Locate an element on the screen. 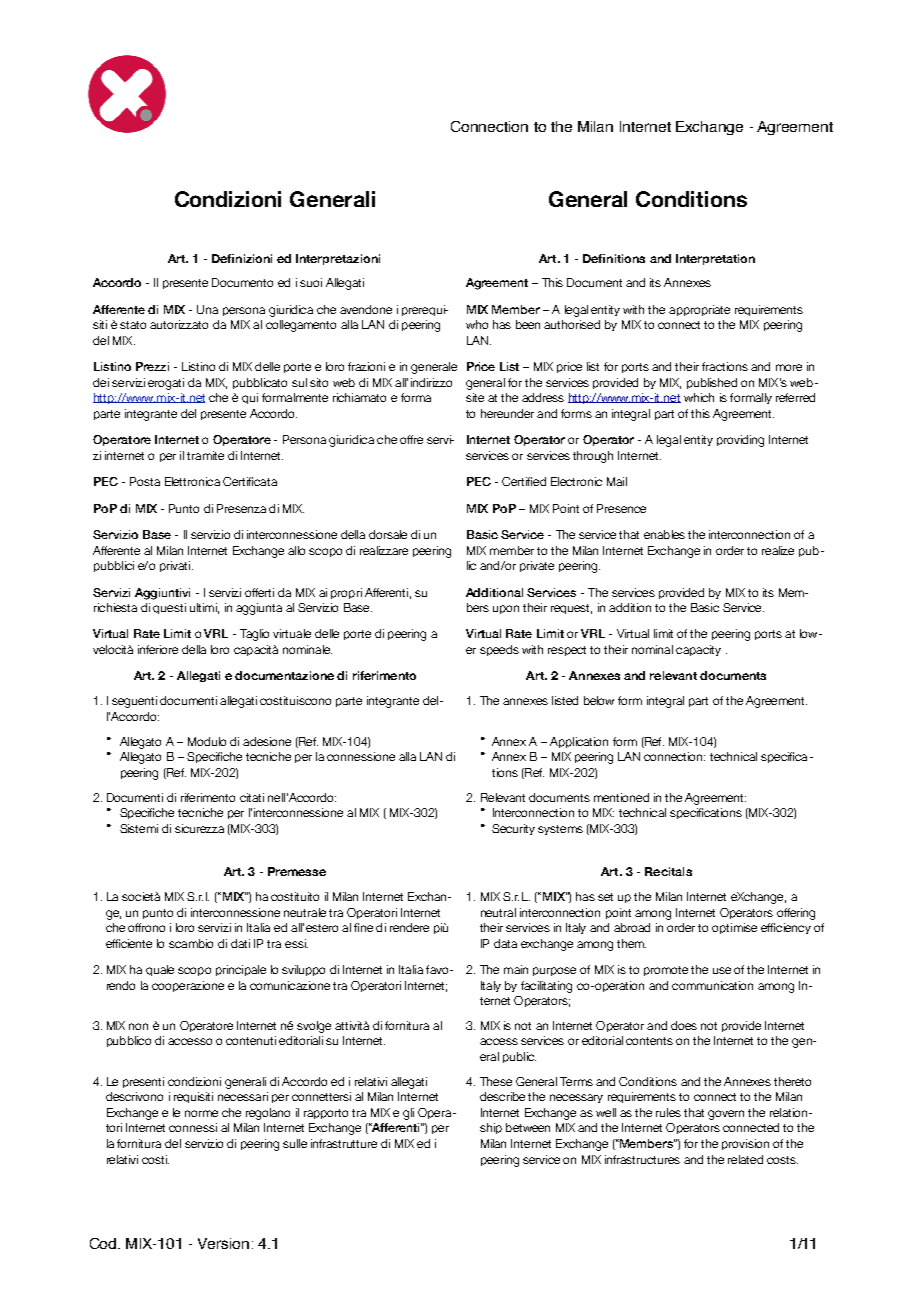  communication is located at coordinates (712, 985).
